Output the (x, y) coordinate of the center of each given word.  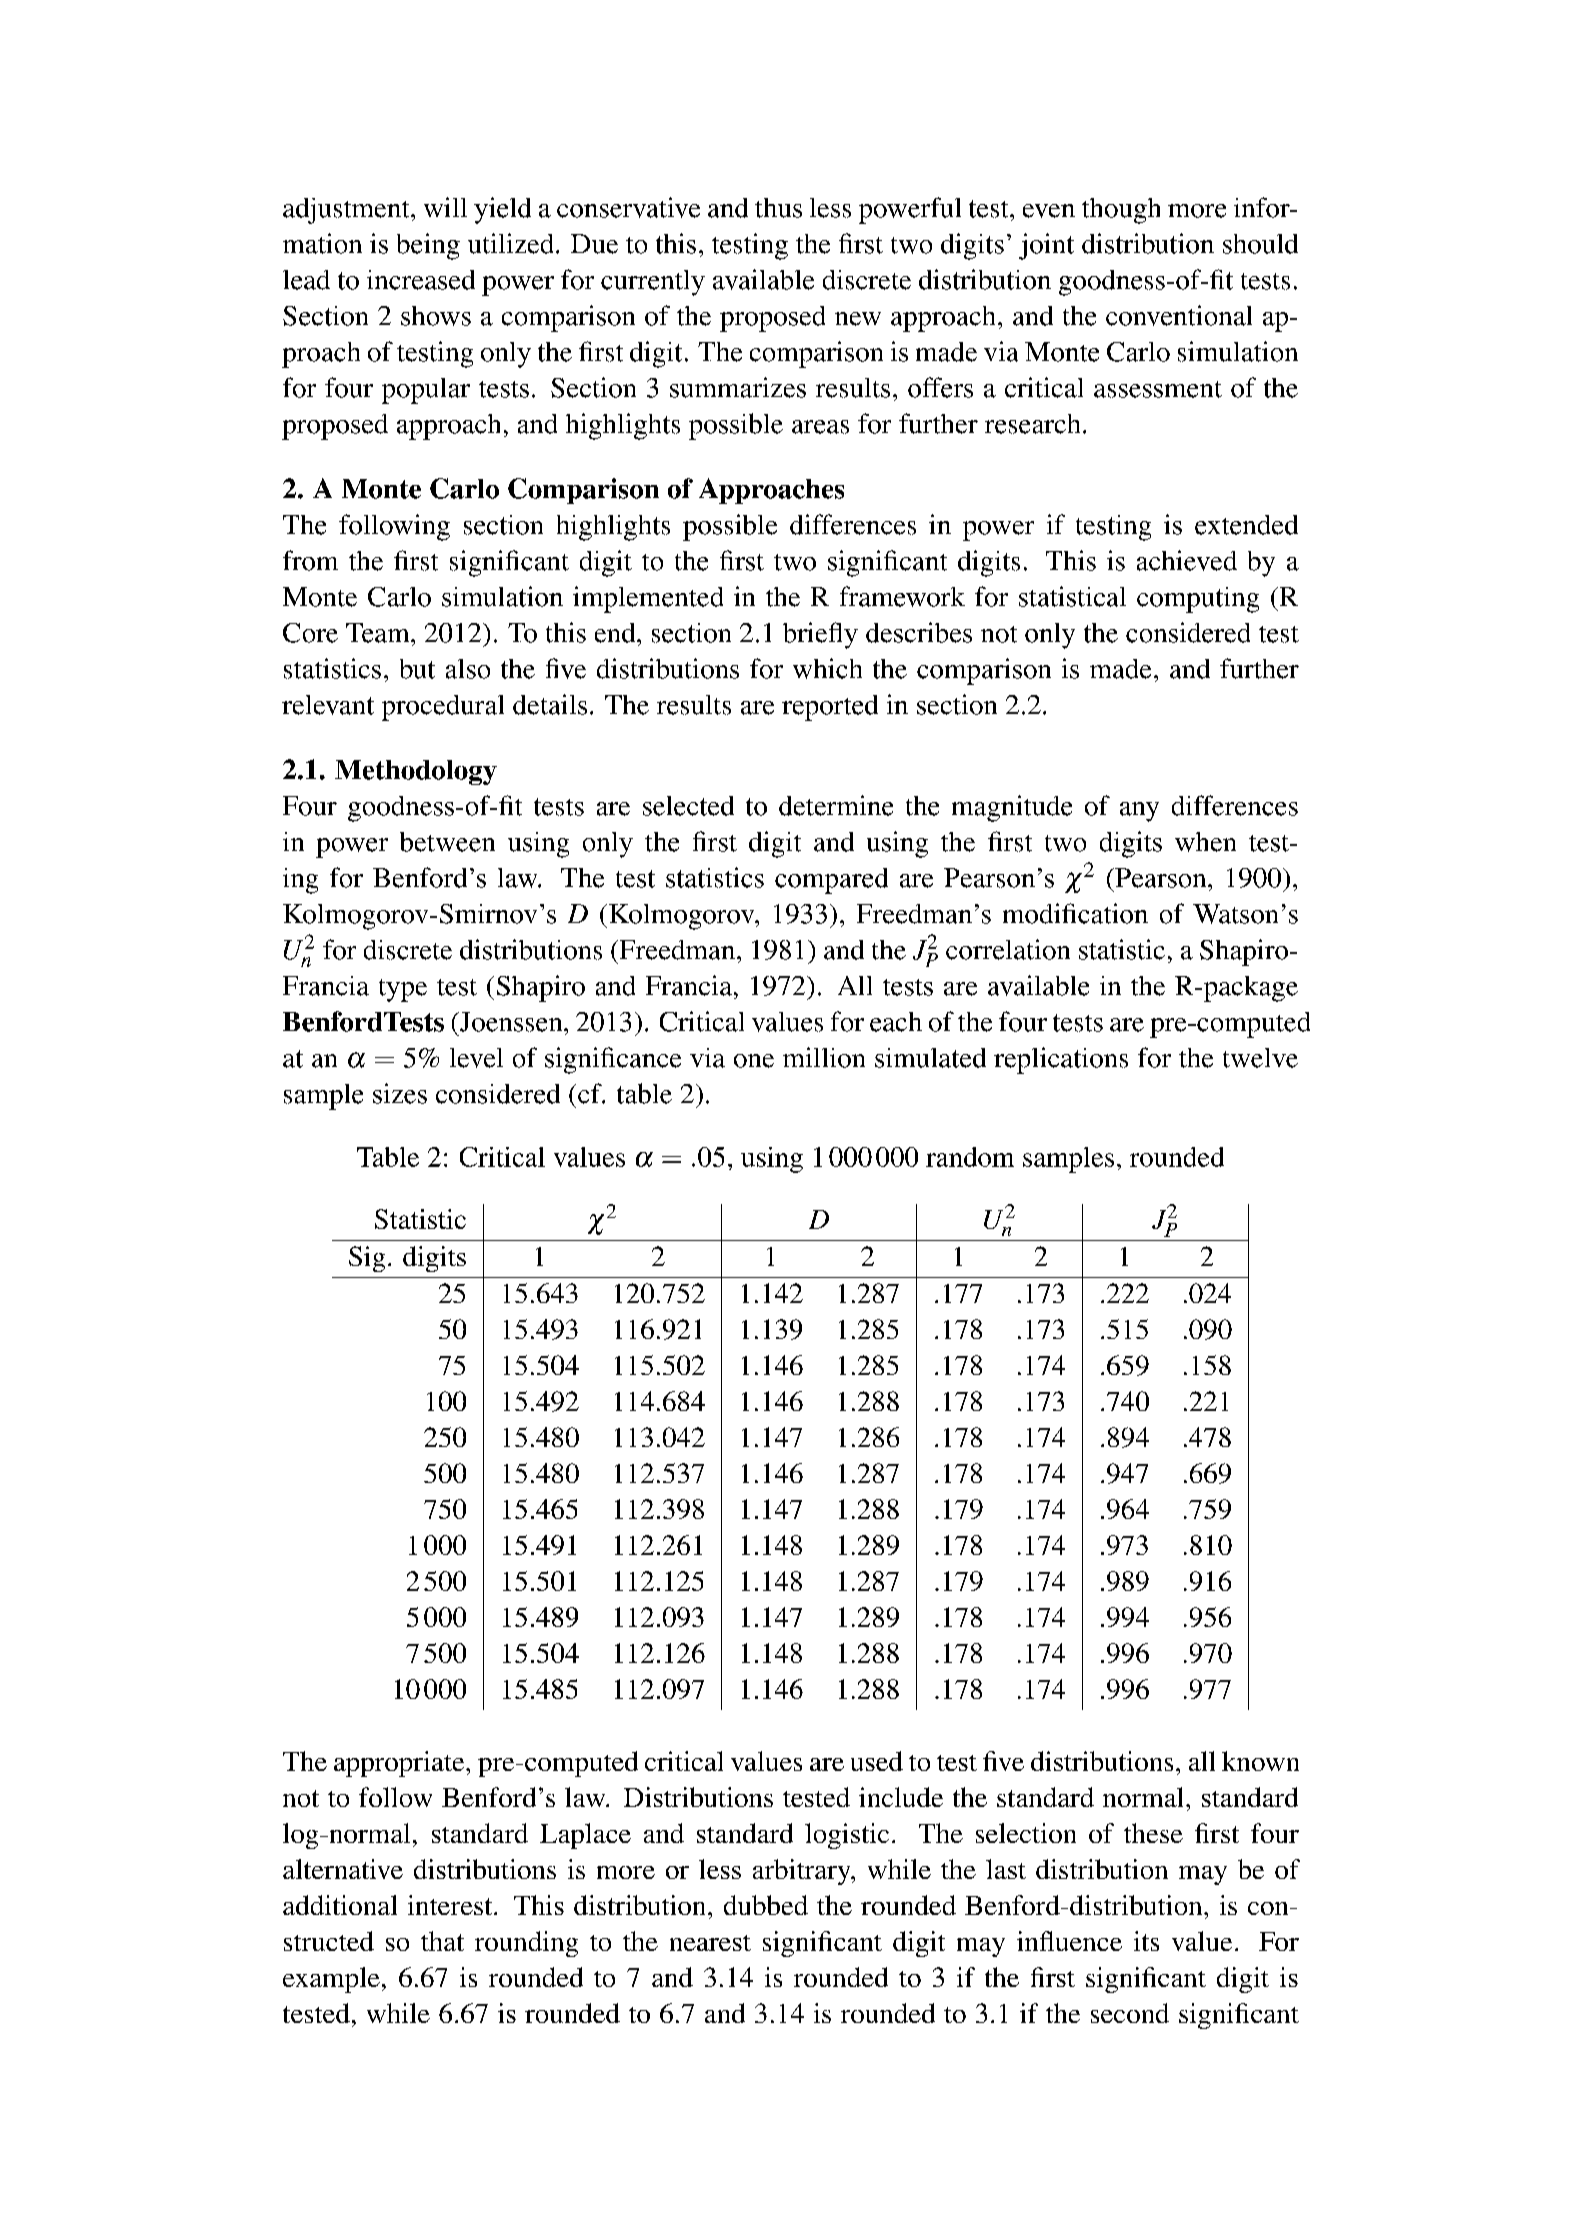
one (754, 1061)
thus (778, 208)
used (877, 1761)
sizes (400, 1093)
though (1121, 211)
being (428, 246)
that (442, 1941)
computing (1198, 600)
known (1260, 1761)
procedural (443, 708)
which (827, 668)
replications (1061, 1060)
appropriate (400, 1764)
